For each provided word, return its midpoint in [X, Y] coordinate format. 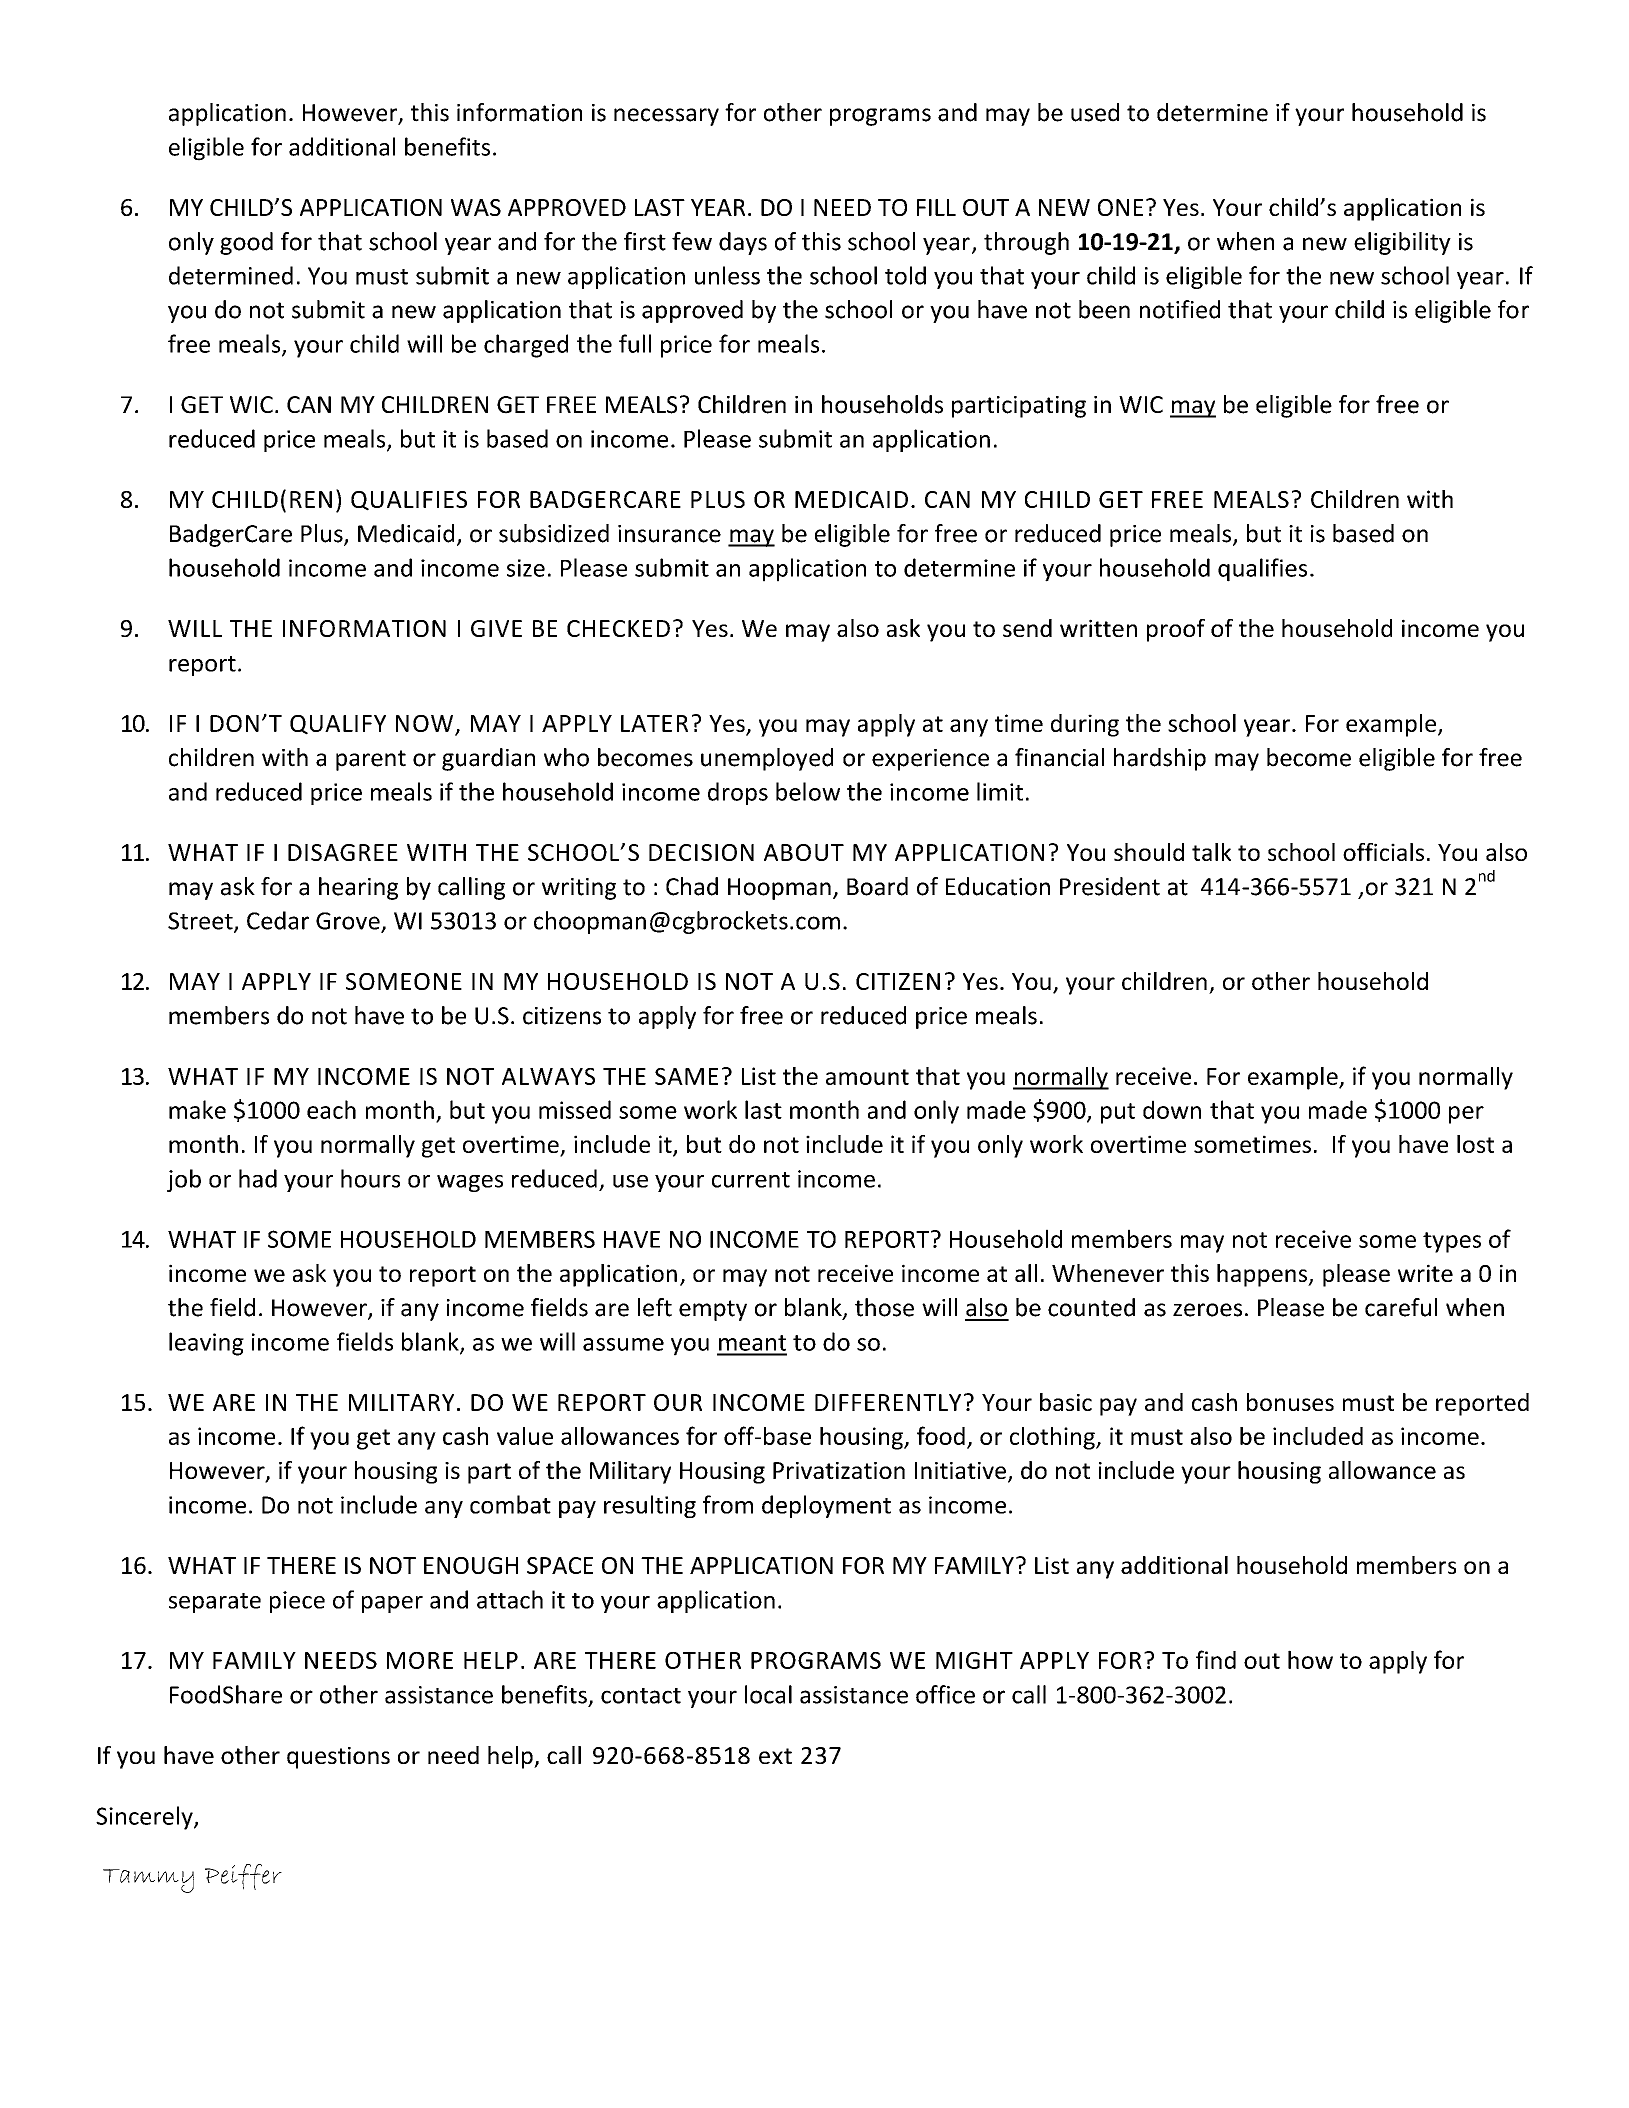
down [1172, 1109]
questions [338, 1758]
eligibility [1402, 243]
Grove [349, 922]
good [246, 243]
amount [867, 1077]
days [743, 243]
